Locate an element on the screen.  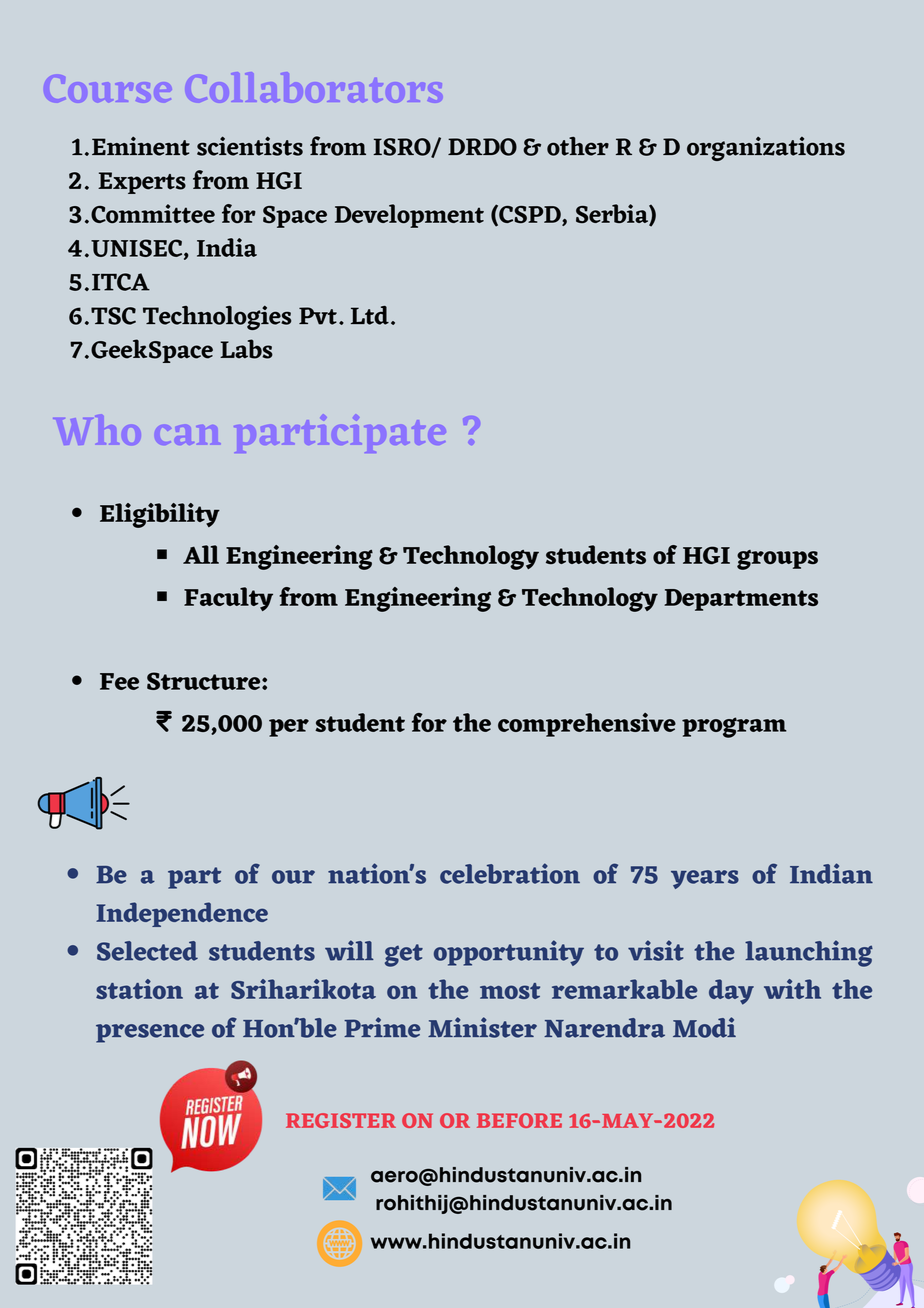
presence is located at coordinates (150, 1033).
